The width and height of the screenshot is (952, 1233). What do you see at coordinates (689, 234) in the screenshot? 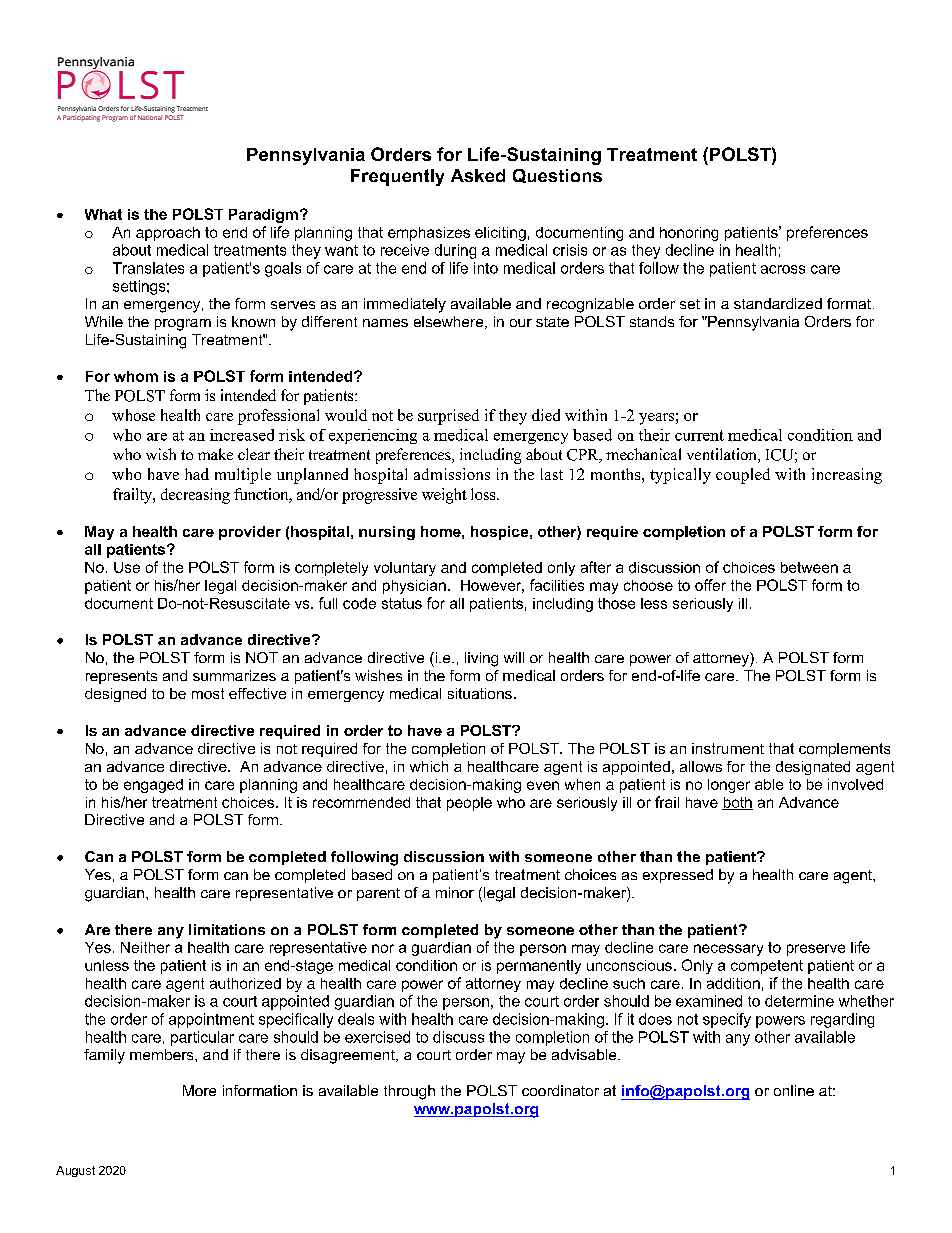
I see `honoring` at bounding box center [689, 234].
